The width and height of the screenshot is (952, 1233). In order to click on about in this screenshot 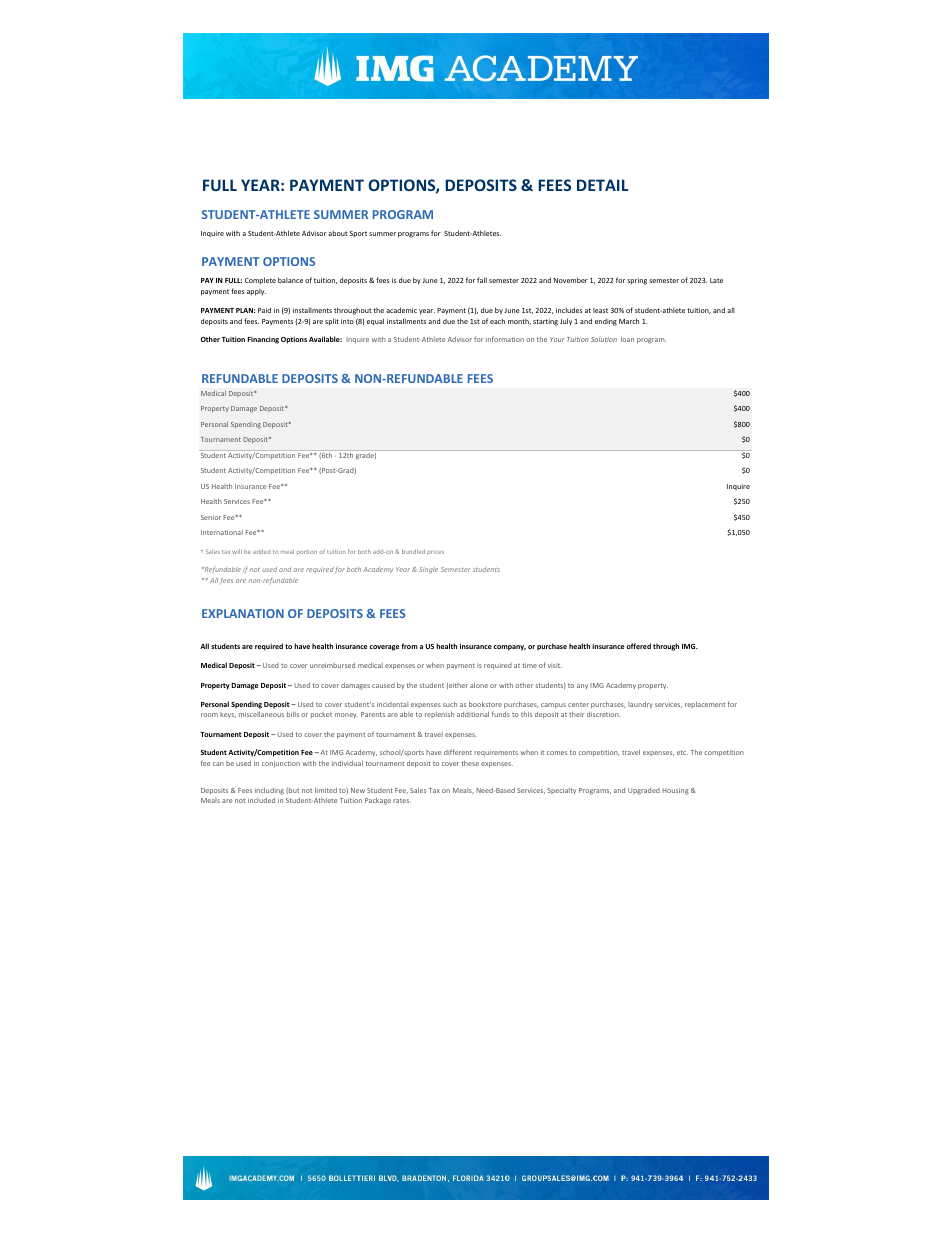, I will do `click(338, 233)`.
